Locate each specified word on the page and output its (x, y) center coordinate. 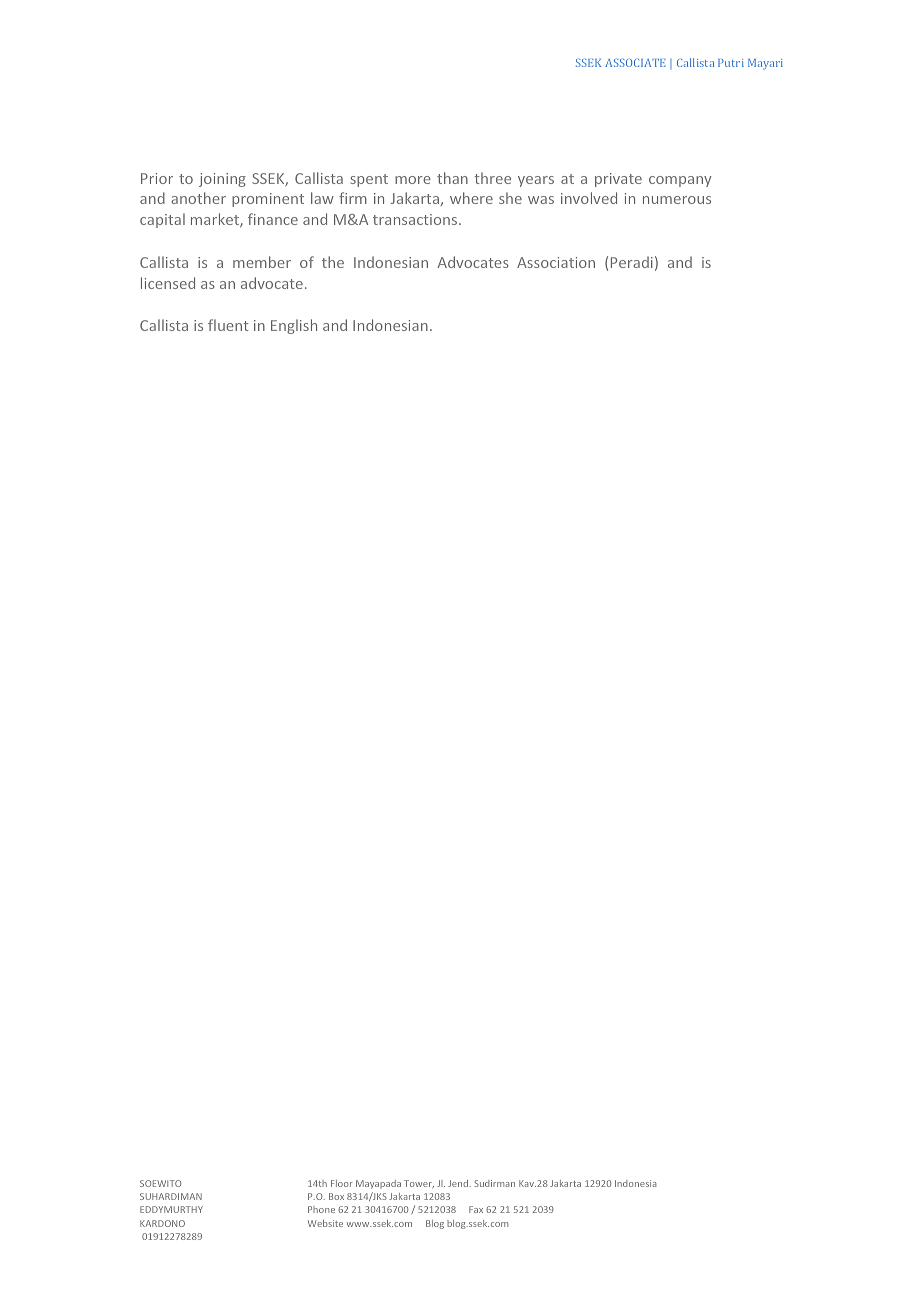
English (294, 326)
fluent (228, 325)
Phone (321, 1209)
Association (556, 262)
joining (222, 180)
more (413, 180)
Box (336, 1196)
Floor (342, 1183)
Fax (476, 1209)
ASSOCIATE (635, 63)
